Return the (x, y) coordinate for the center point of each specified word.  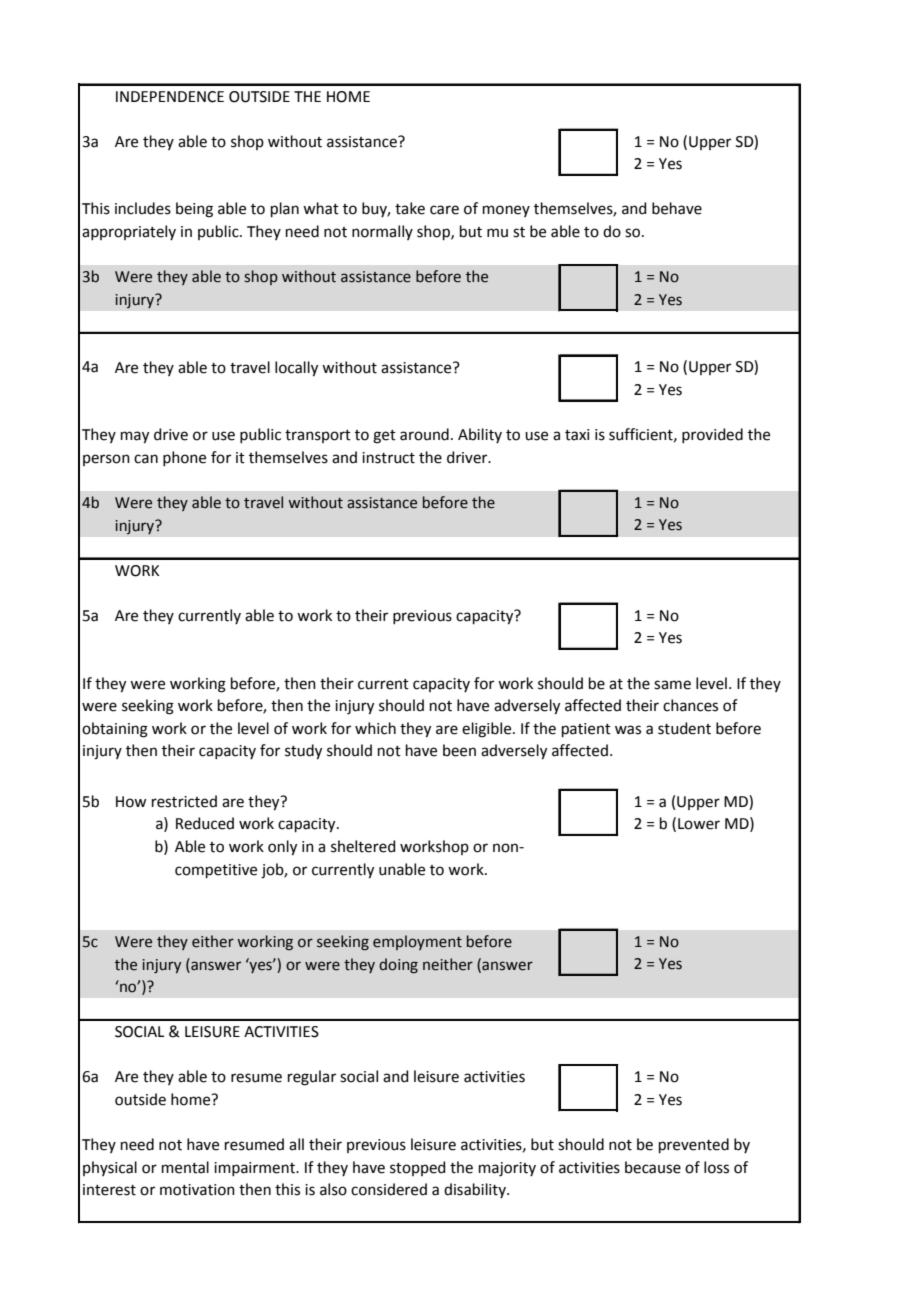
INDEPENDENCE (170, 97)
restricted (184, 801)
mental (185, 1167)
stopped (418, 1168)
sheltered (363, 846)
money (506, 211)
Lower (699, 824)
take (410, 208)
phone (184, 458)
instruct (388, 458)
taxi (577, 435)
